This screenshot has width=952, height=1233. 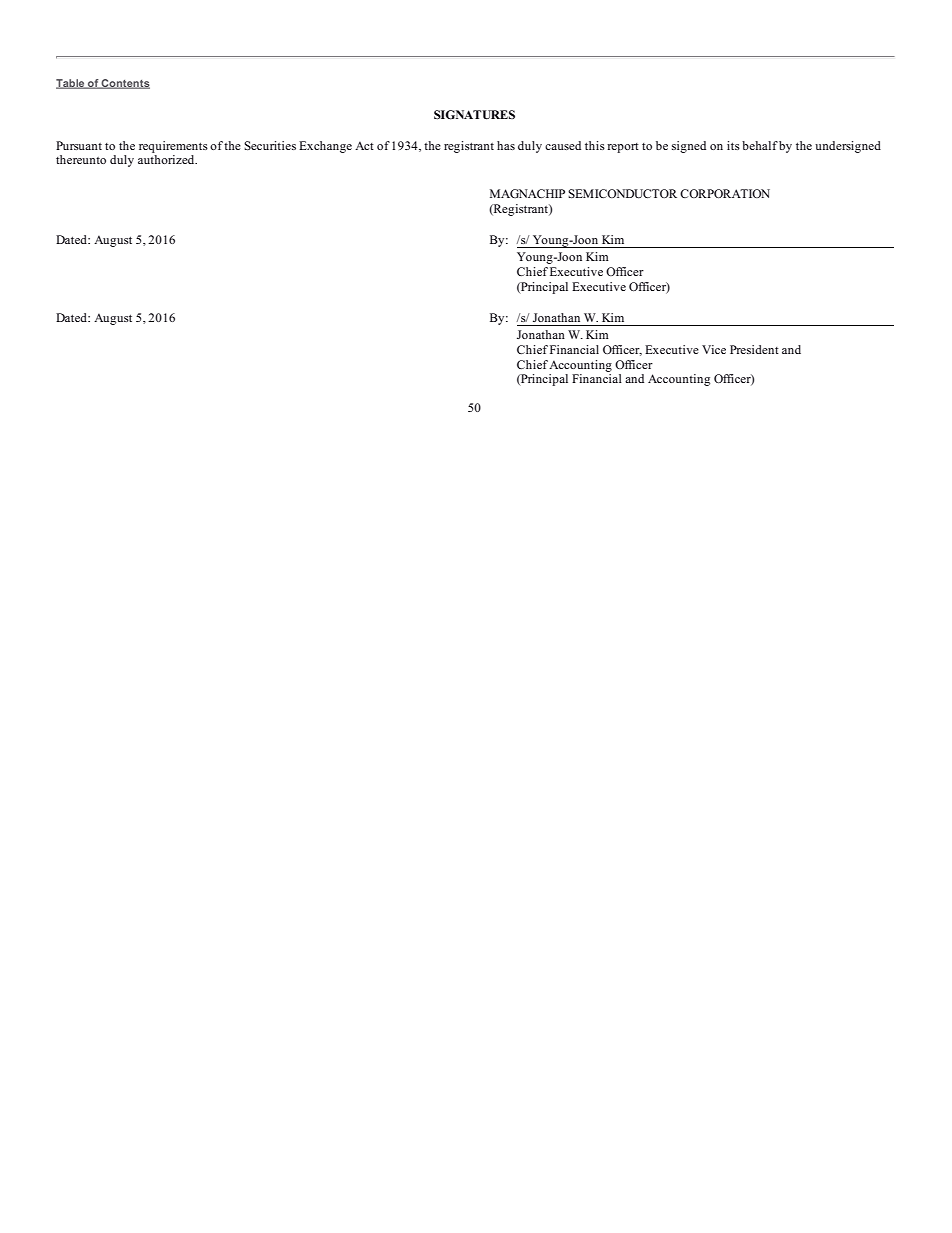 What do you see at coordinates (167, 159) in the screenshot?
I see `authorized` at bounding box center [167, 159].
